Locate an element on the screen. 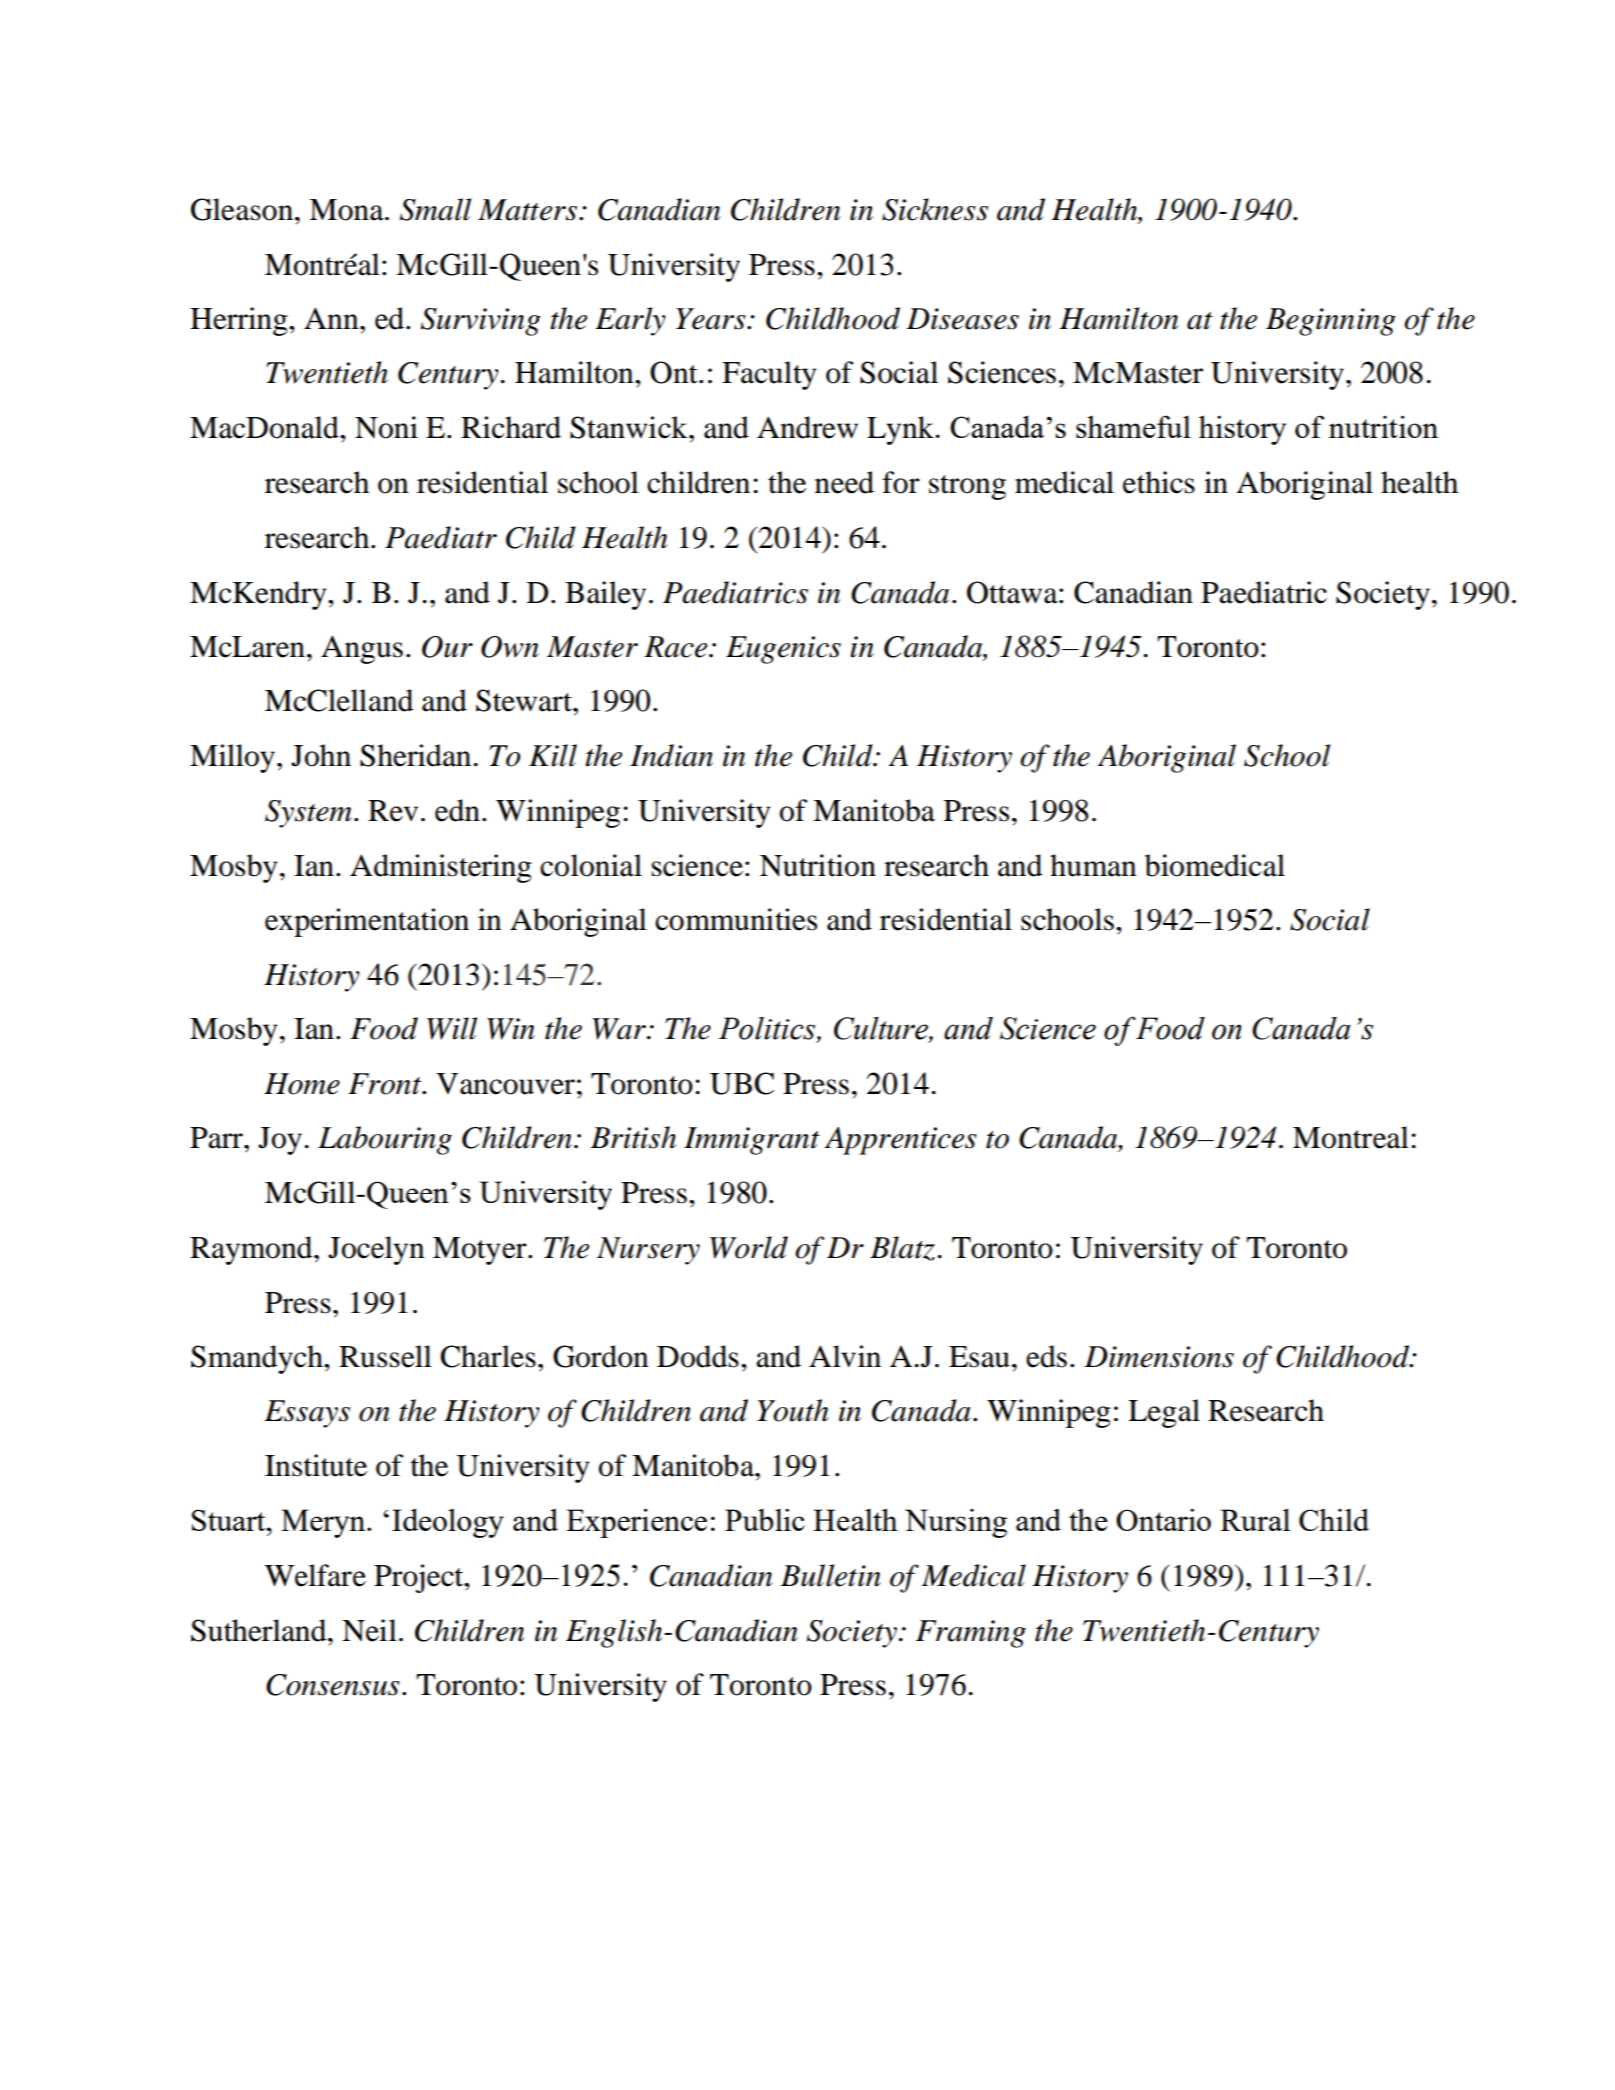  Mona is located at coordinates (347, 210).
